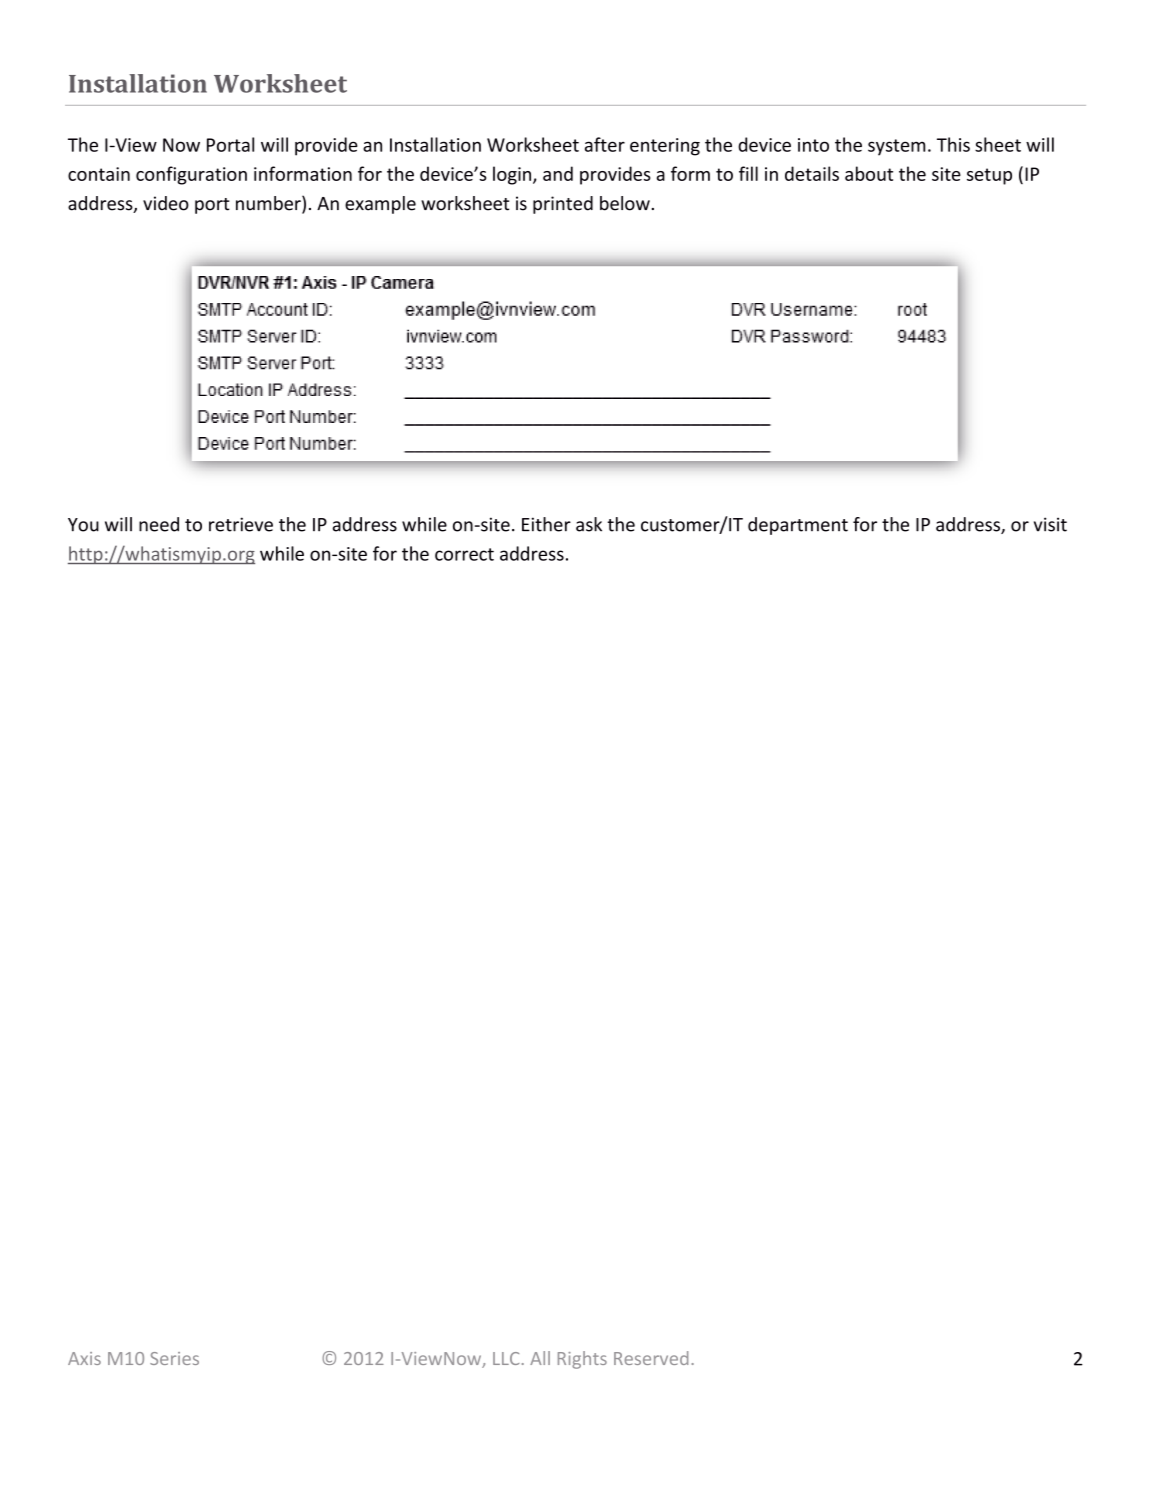 This image has width=1151, height=1489. What do you see at coordinates (174, 1358) in the image?
I see `Series` at bounding box center [174, 1358].
